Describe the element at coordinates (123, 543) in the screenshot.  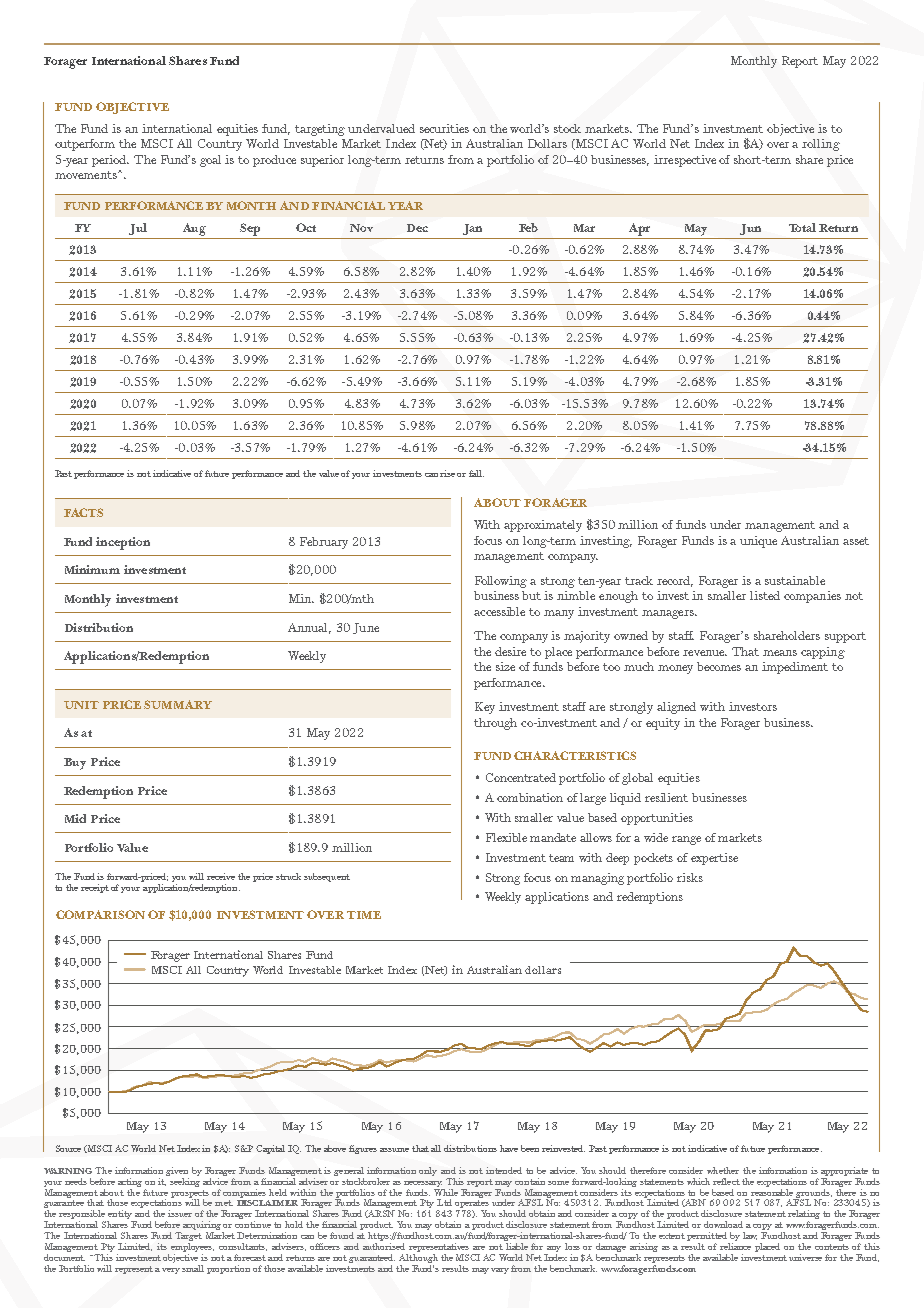
I see `inception` at that location.
